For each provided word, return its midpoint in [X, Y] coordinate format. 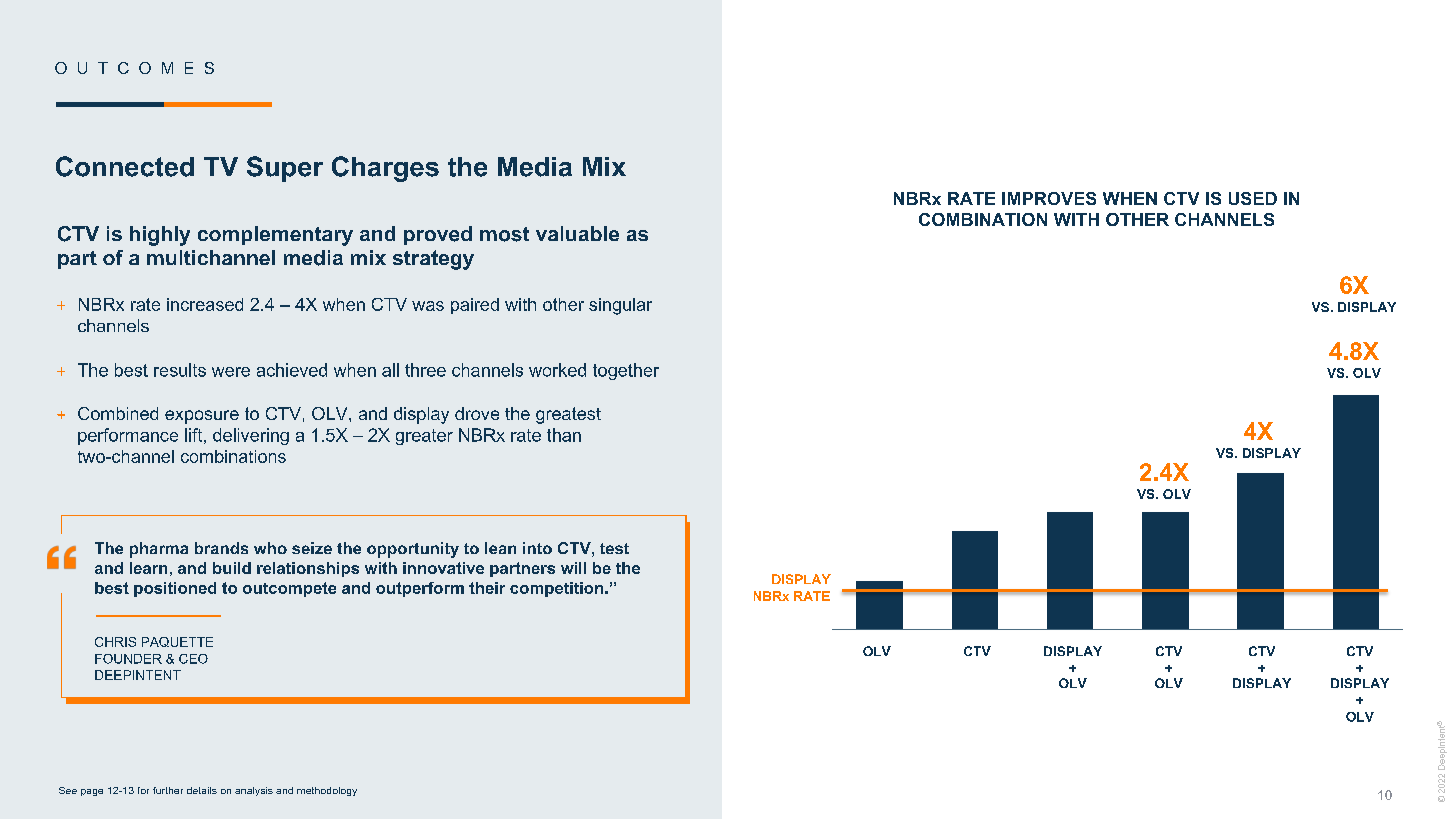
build [232, 568]
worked [557, 370]
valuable [577, 233]
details [202, 790]
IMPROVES [1049, 198]
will [573, 568]
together [626, 371]
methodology [327, 791]
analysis [254, 791]
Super [285, 169]
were [231, 372]
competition [558, 589]
